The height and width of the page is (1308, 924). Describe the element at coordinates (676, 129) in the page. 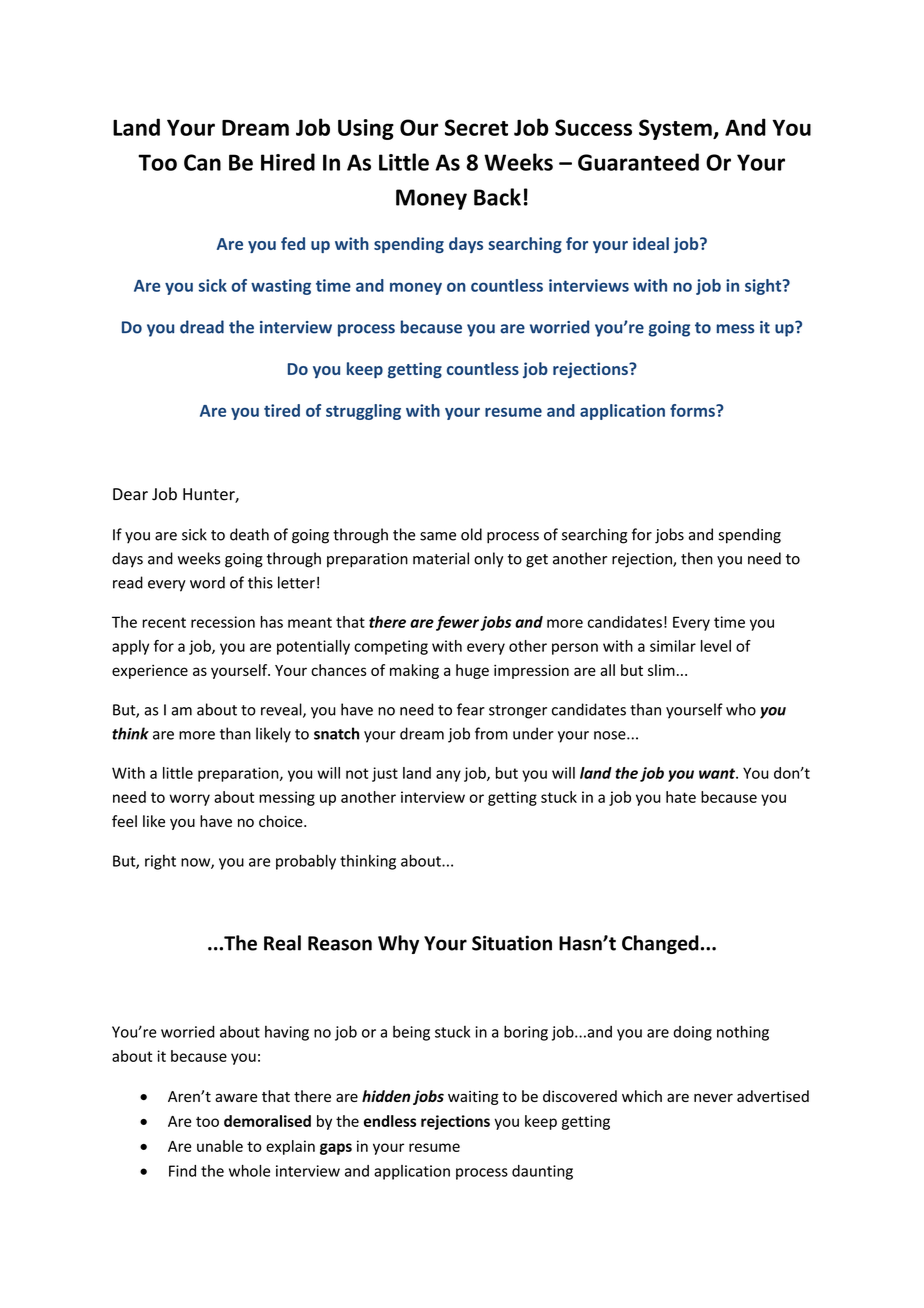

I see `System` at that location.
